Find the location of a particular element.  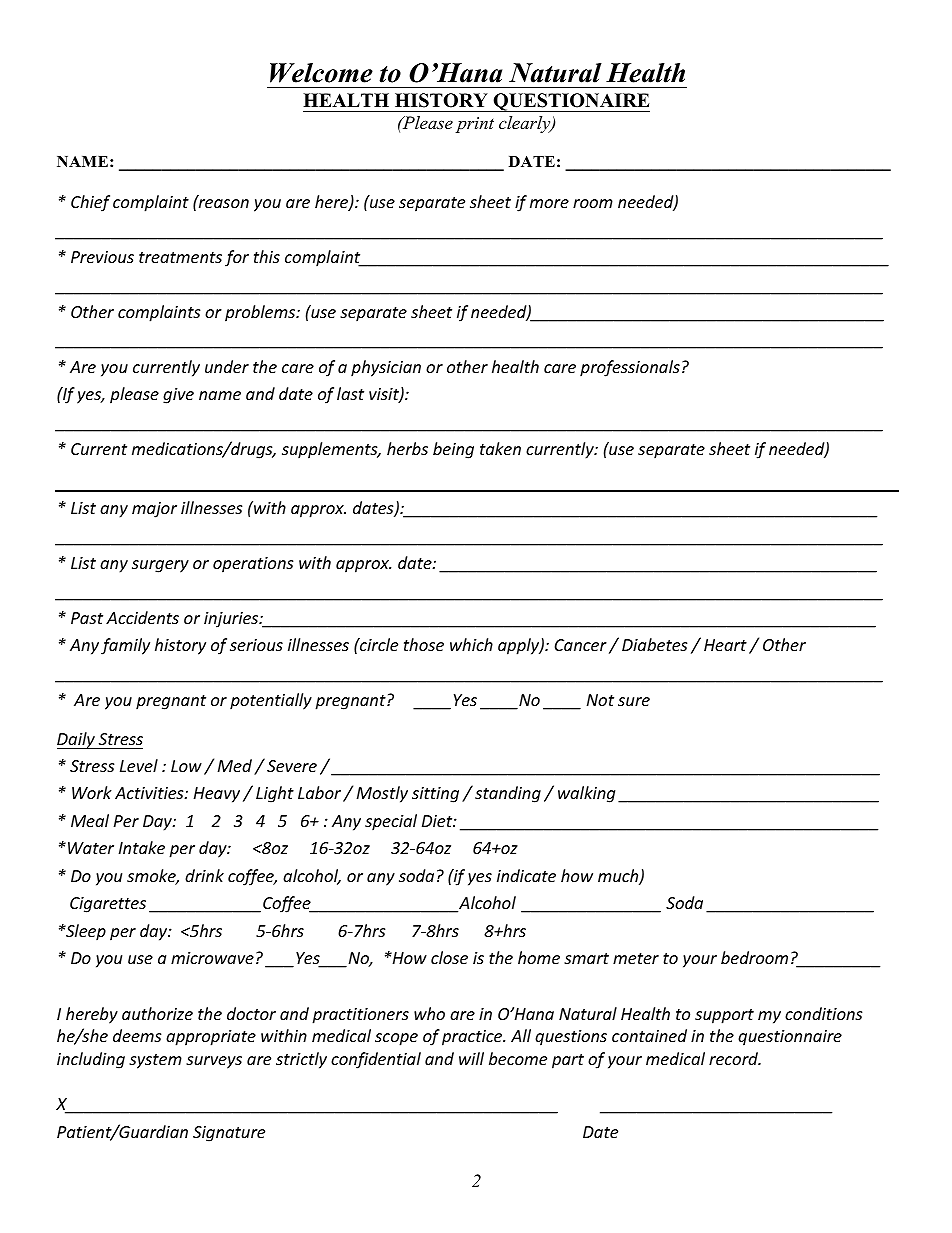

professionals is located at coordinates (630, 368).
